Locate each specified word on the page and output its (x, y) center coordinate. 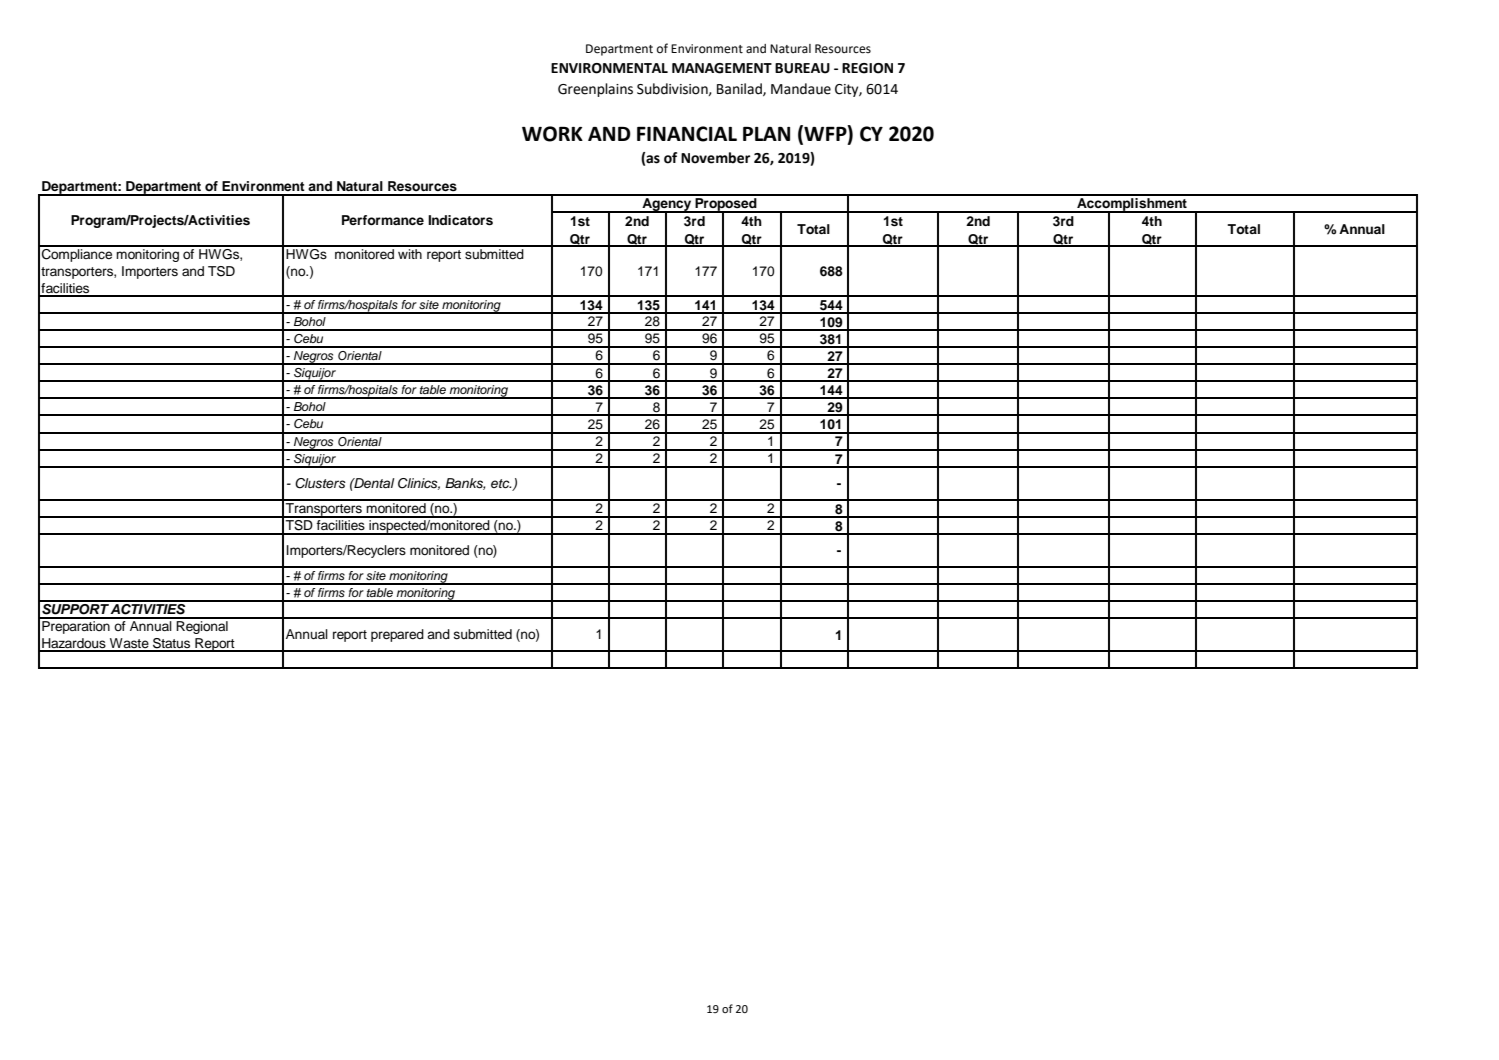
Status (172, 644)
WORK (552, 134)
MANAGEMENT (722, 68)
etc (501, 483)
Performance (383, 220)
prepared (397, 635)
